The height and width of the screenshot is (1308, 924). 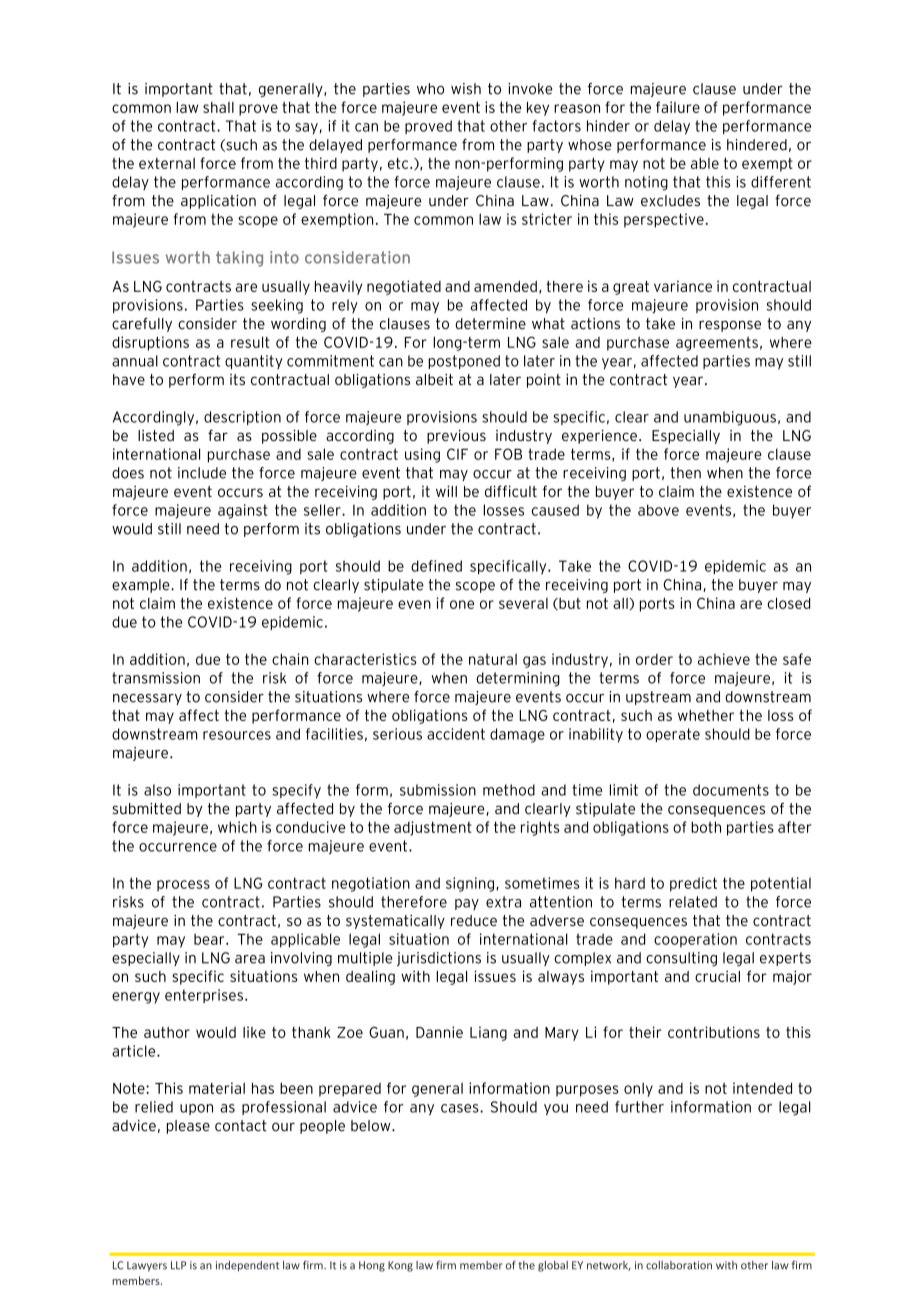 What do you see at coordinates (156, 678) in the screenshot?
I see `transmission` at bounding box center [156, 678].
